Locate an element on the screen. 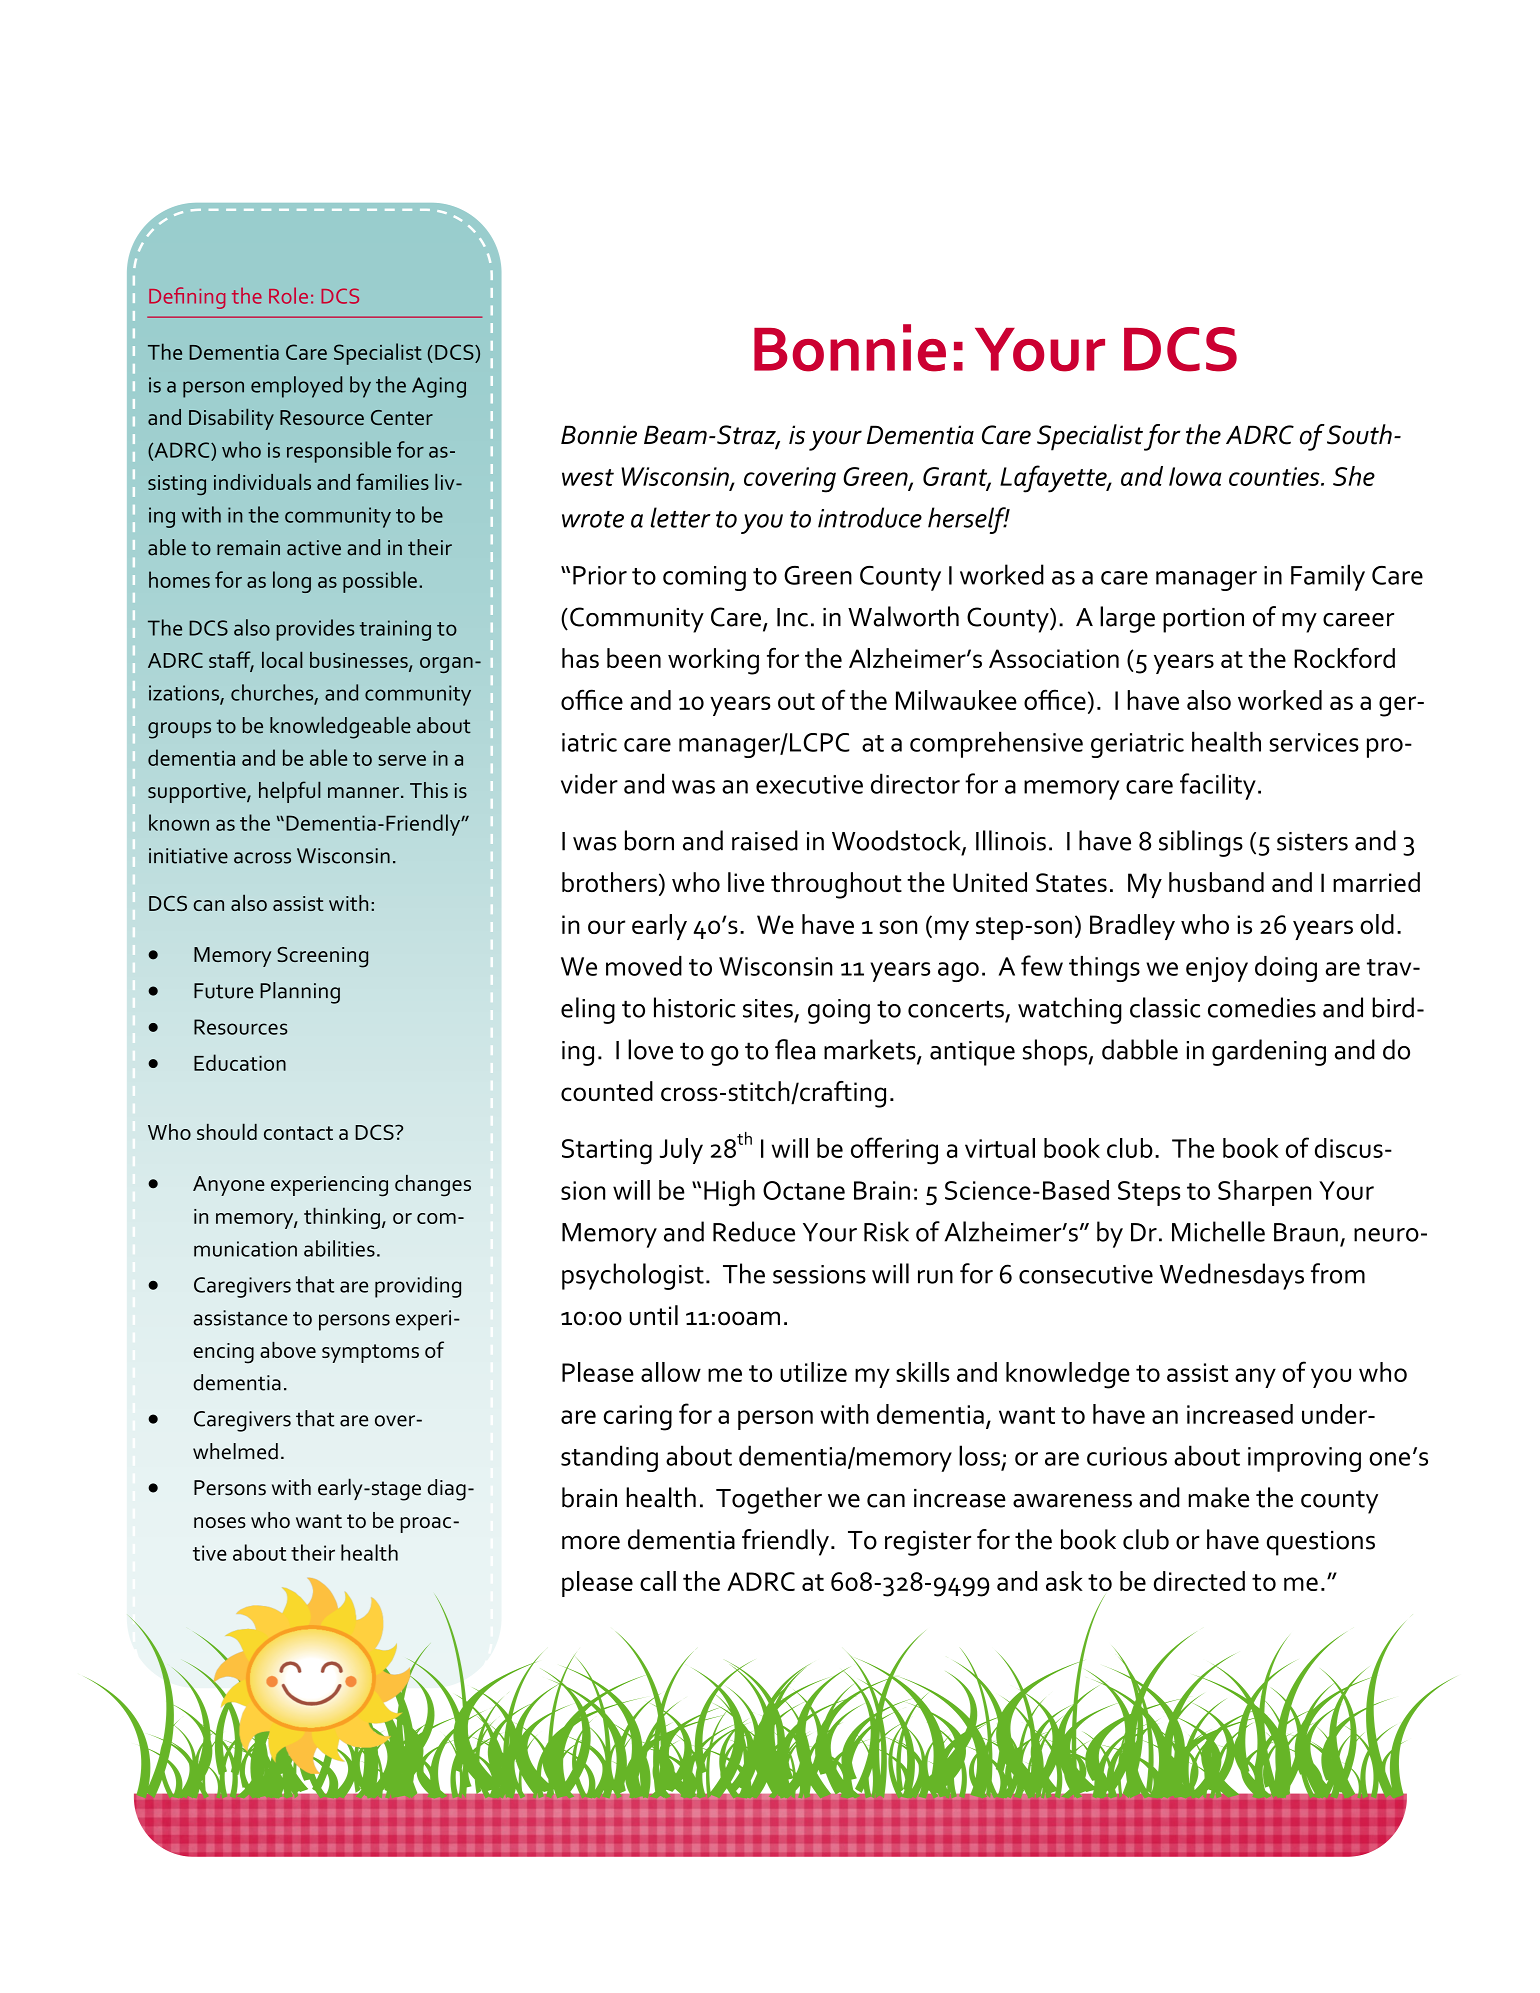 The image size is (1540, 1993). directed is located at coordinates (1199, 1581).
